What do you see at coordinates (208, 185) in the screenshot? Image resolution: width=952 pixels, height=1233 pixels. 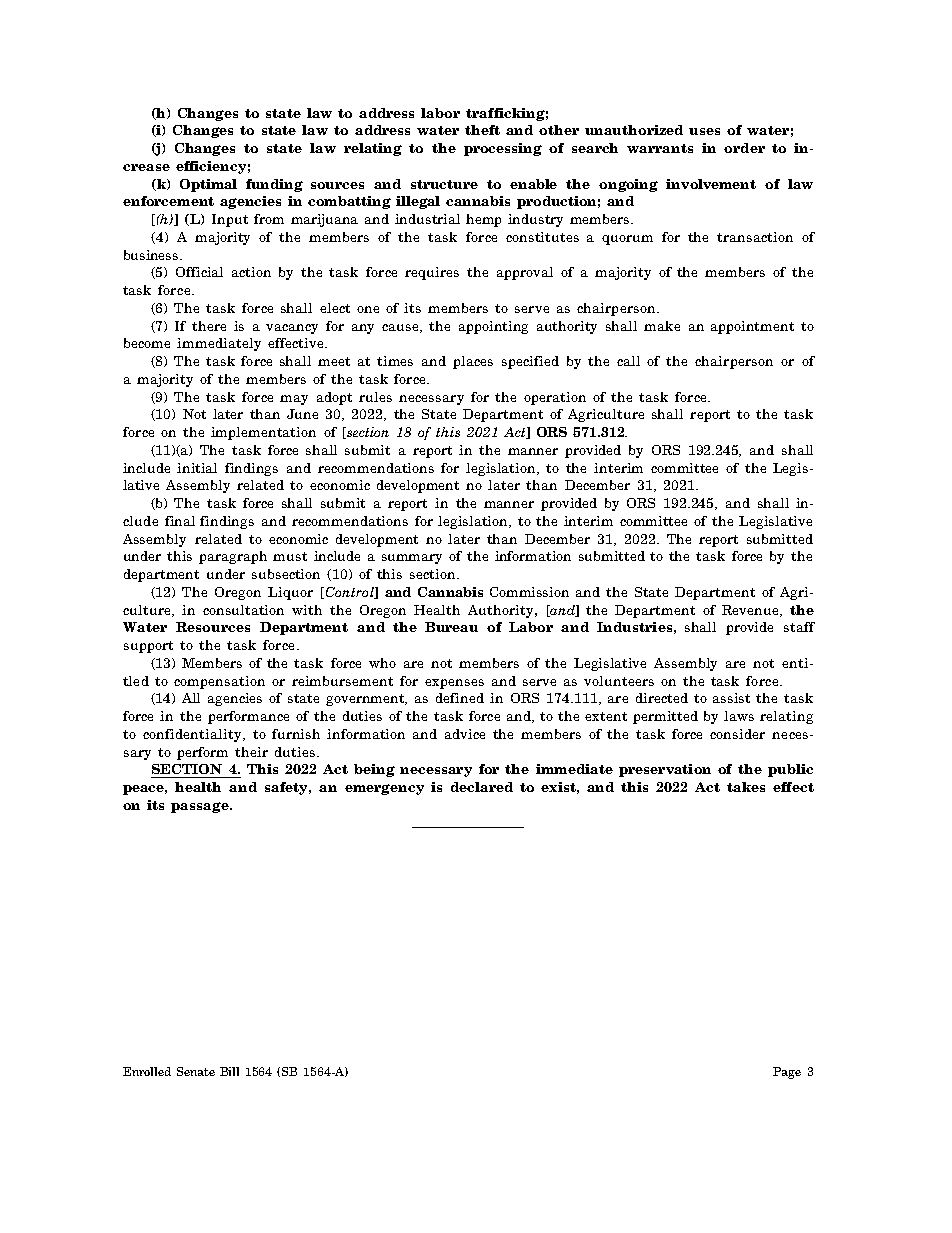 I see `Optimal` at bounding box center [208, 185].
